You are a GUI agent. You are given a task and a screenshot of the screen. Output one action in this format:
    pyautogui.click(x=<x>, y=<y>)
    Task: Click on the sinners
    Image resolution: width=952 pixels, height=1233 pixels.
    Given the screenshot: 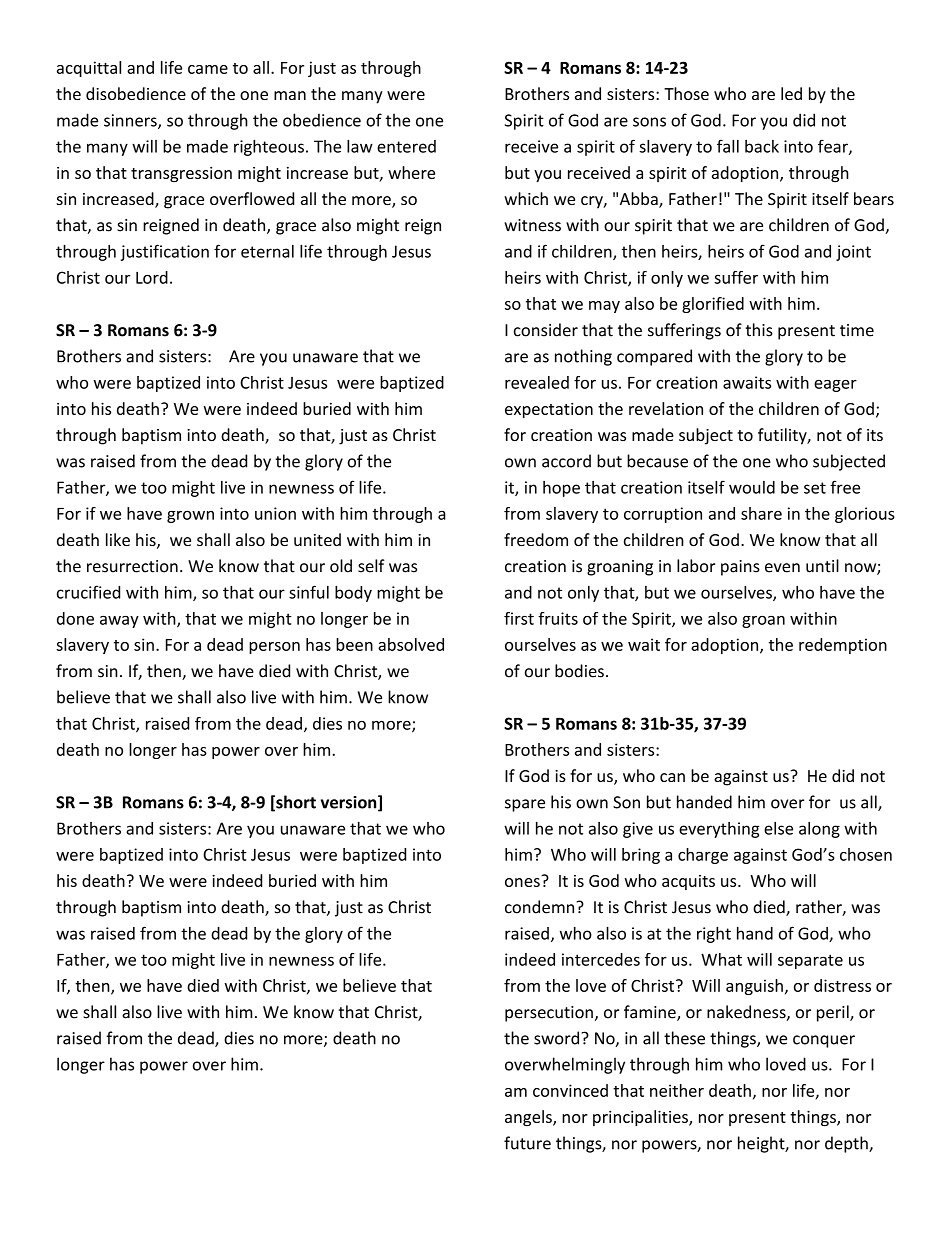 What is the action you would take?
    pyautogui.click(x=131, y=121)
